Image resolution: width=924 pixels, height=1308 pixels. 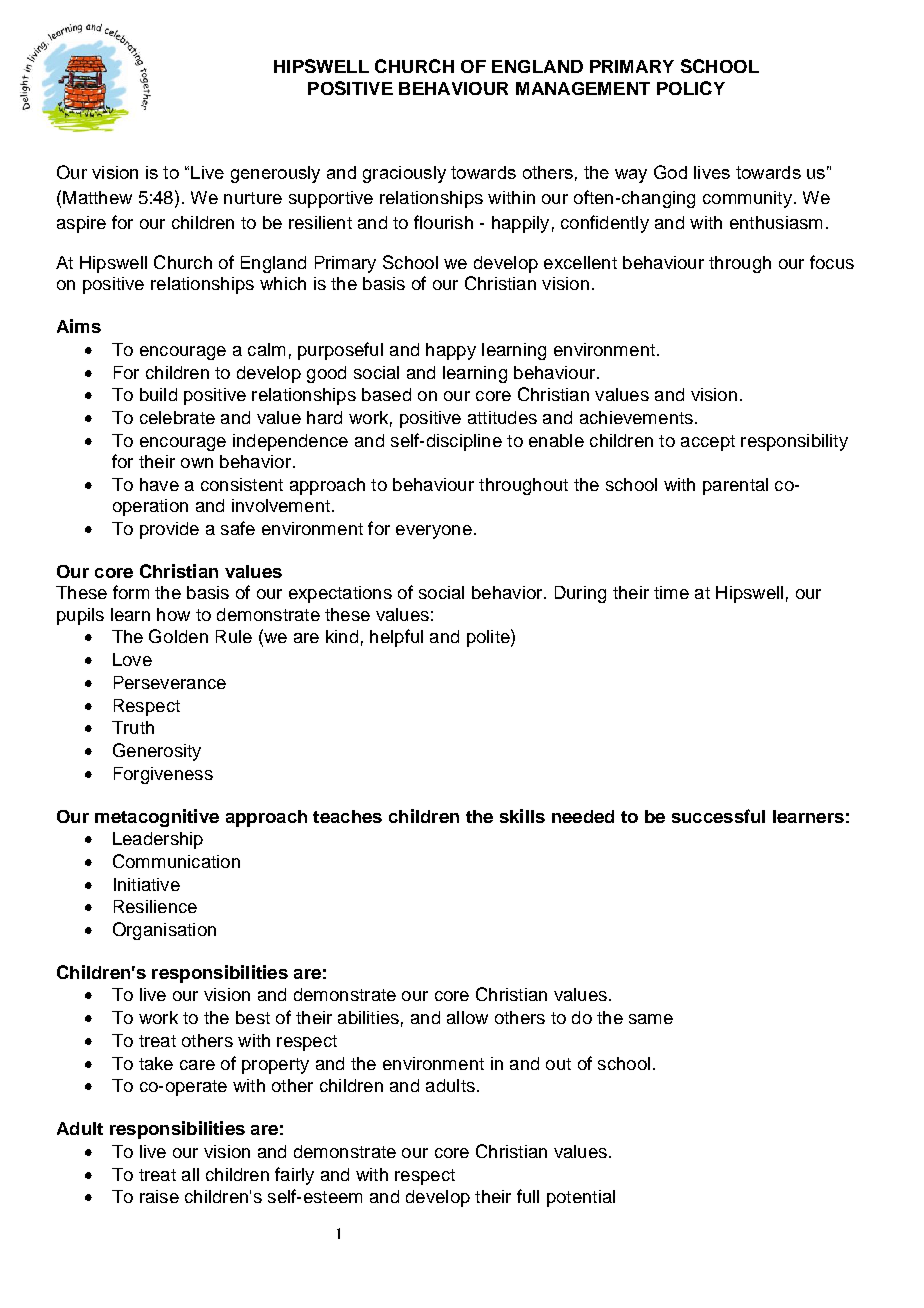 I want to click on Matthew, so click(x=97, y=197).
